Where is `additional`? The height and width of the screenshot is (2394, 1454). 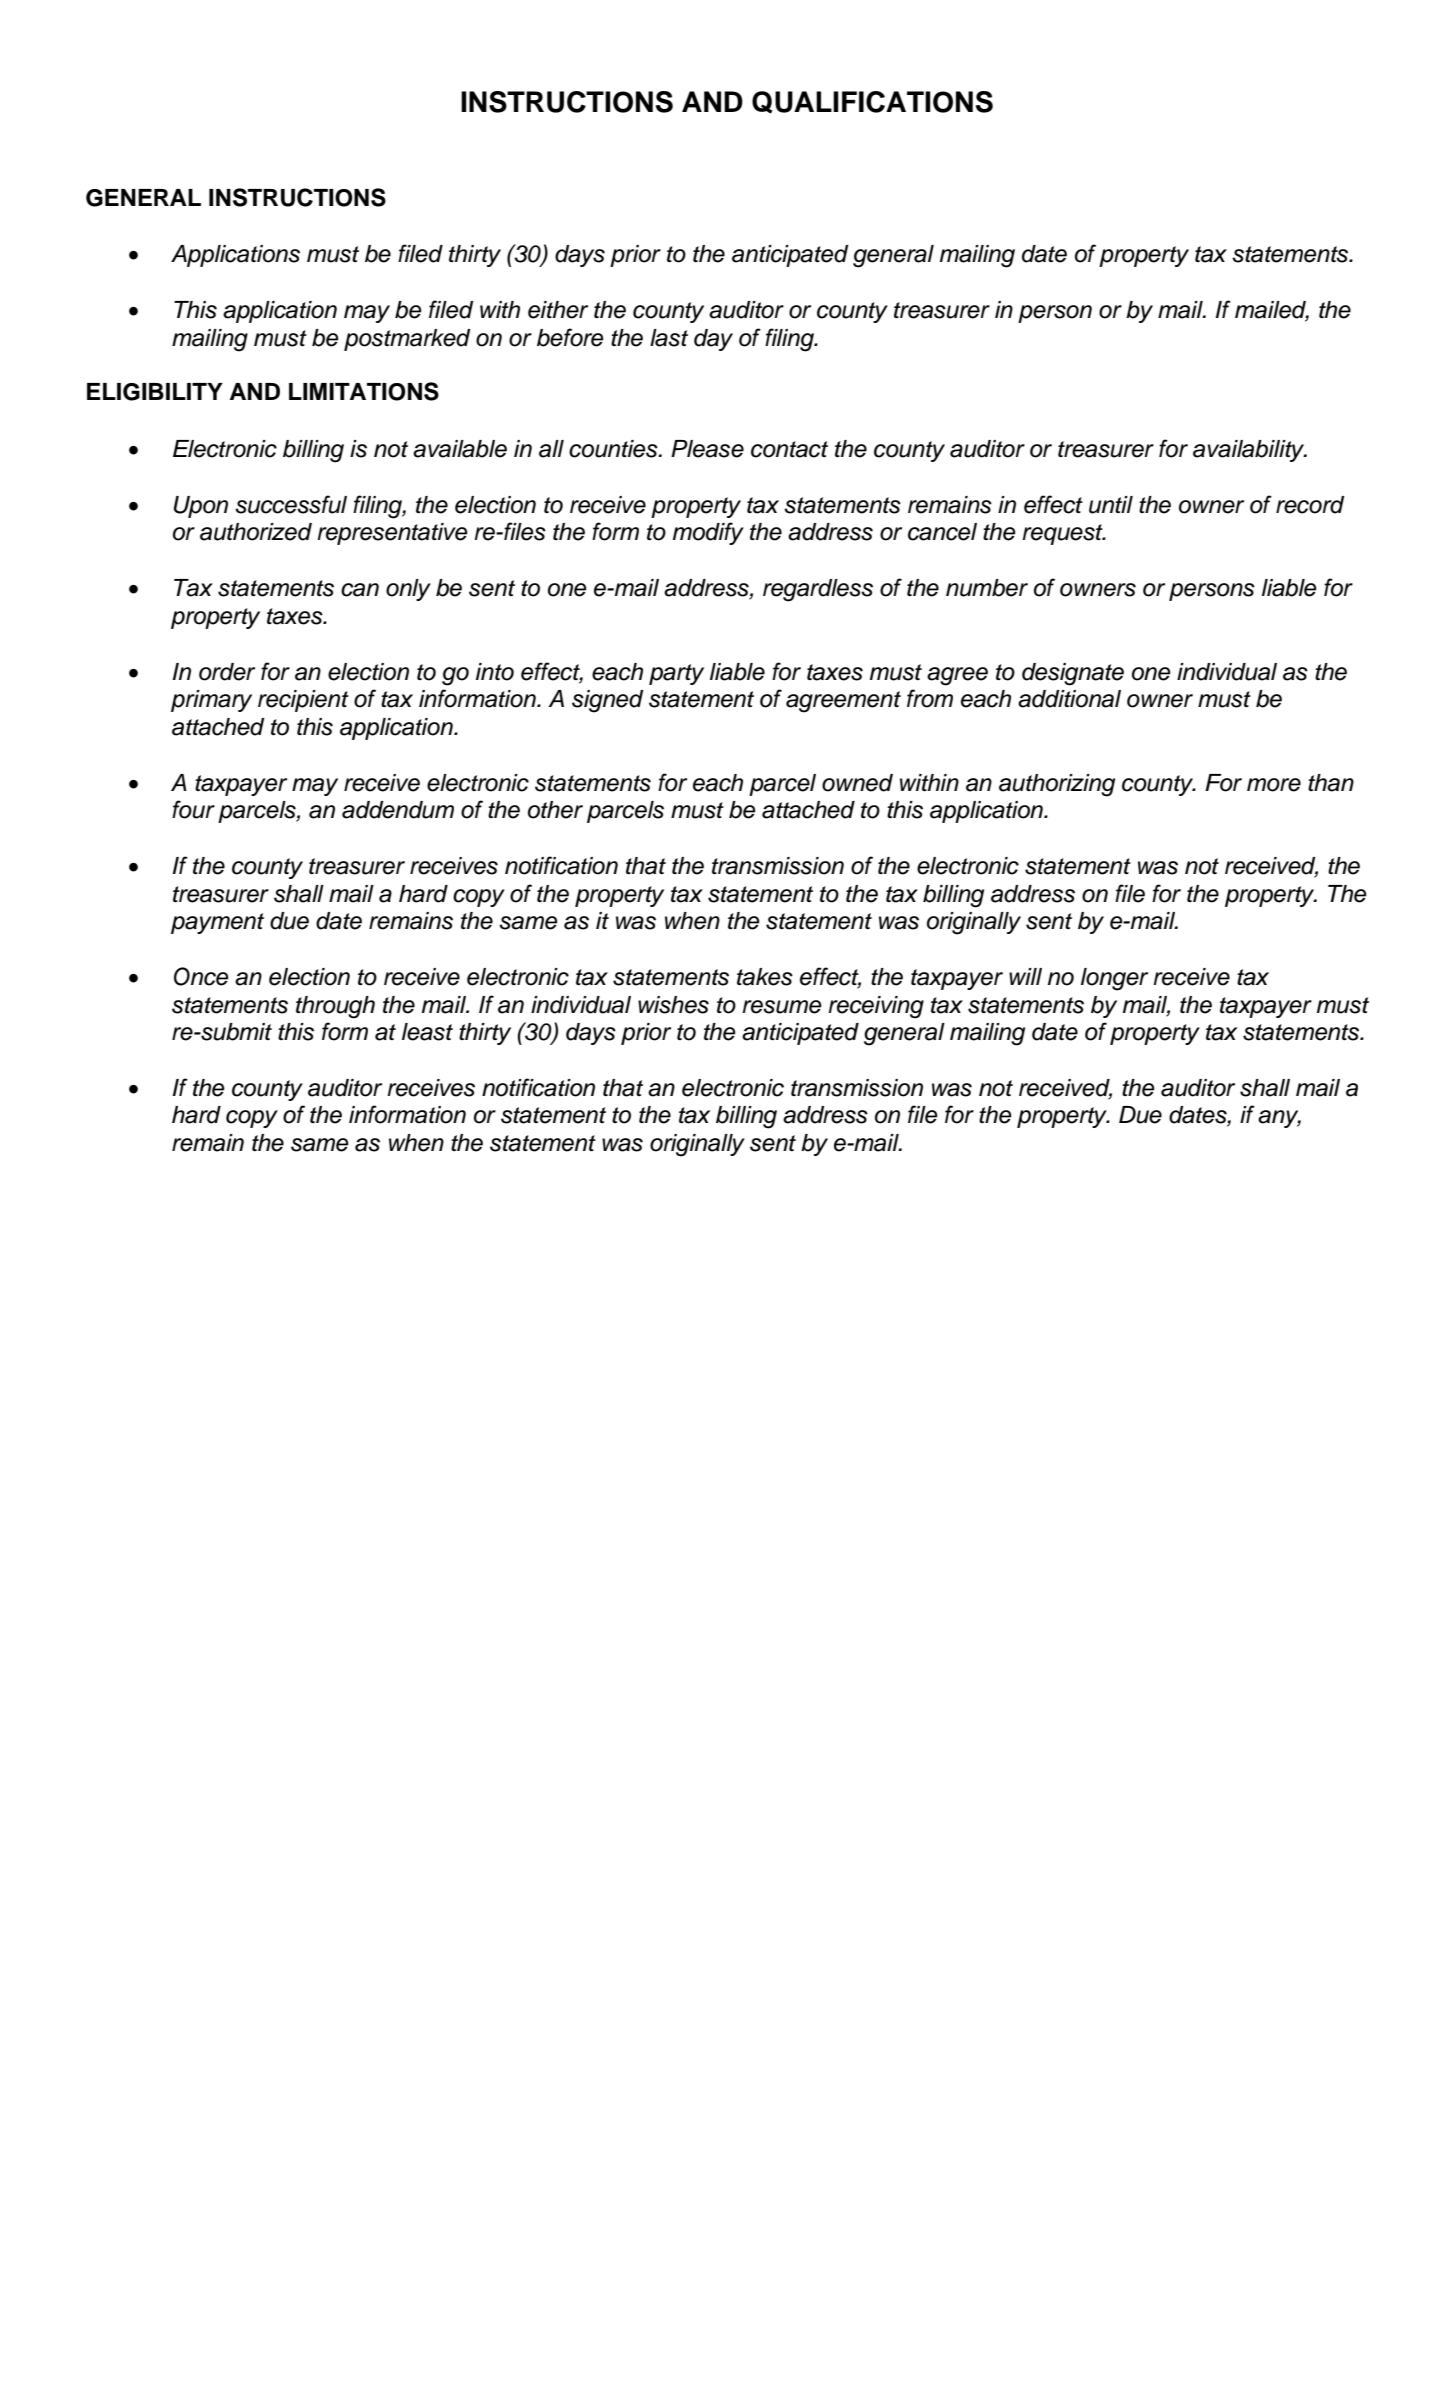
additional is located at coordinates (1069, 699).
